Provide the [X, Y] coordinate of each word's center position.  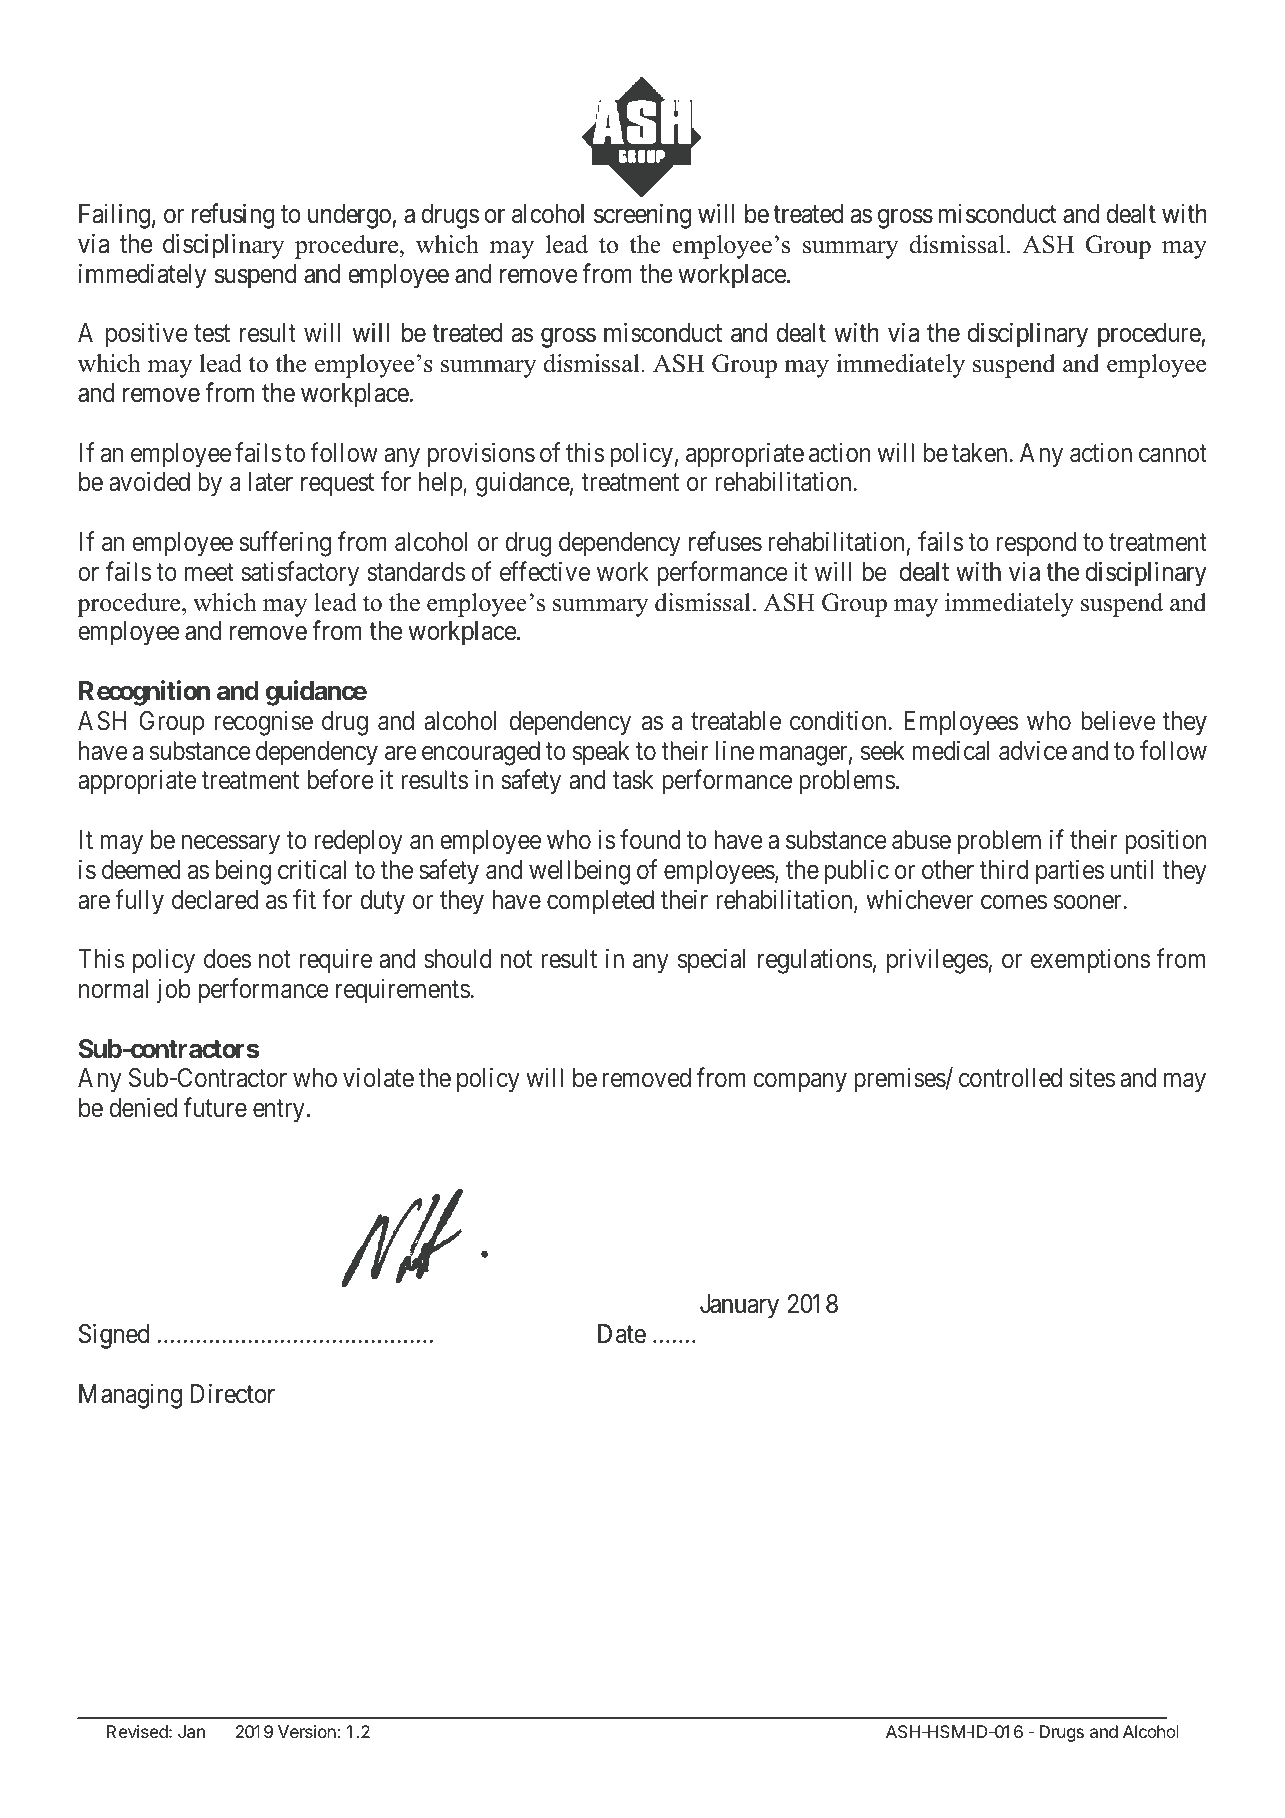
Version [308, 1731]
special [711, 961]
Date [622, 1334]
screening [642, 216]
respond [1037, 544]
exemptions [1090, 961]
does [227, 959]
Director [233, 1393]
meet [209, 573]
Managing [130, 1396]
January [739, 1306]
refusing [233, 216]
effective [545, 571]
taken [981, 453]
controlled [1010, 1078]
